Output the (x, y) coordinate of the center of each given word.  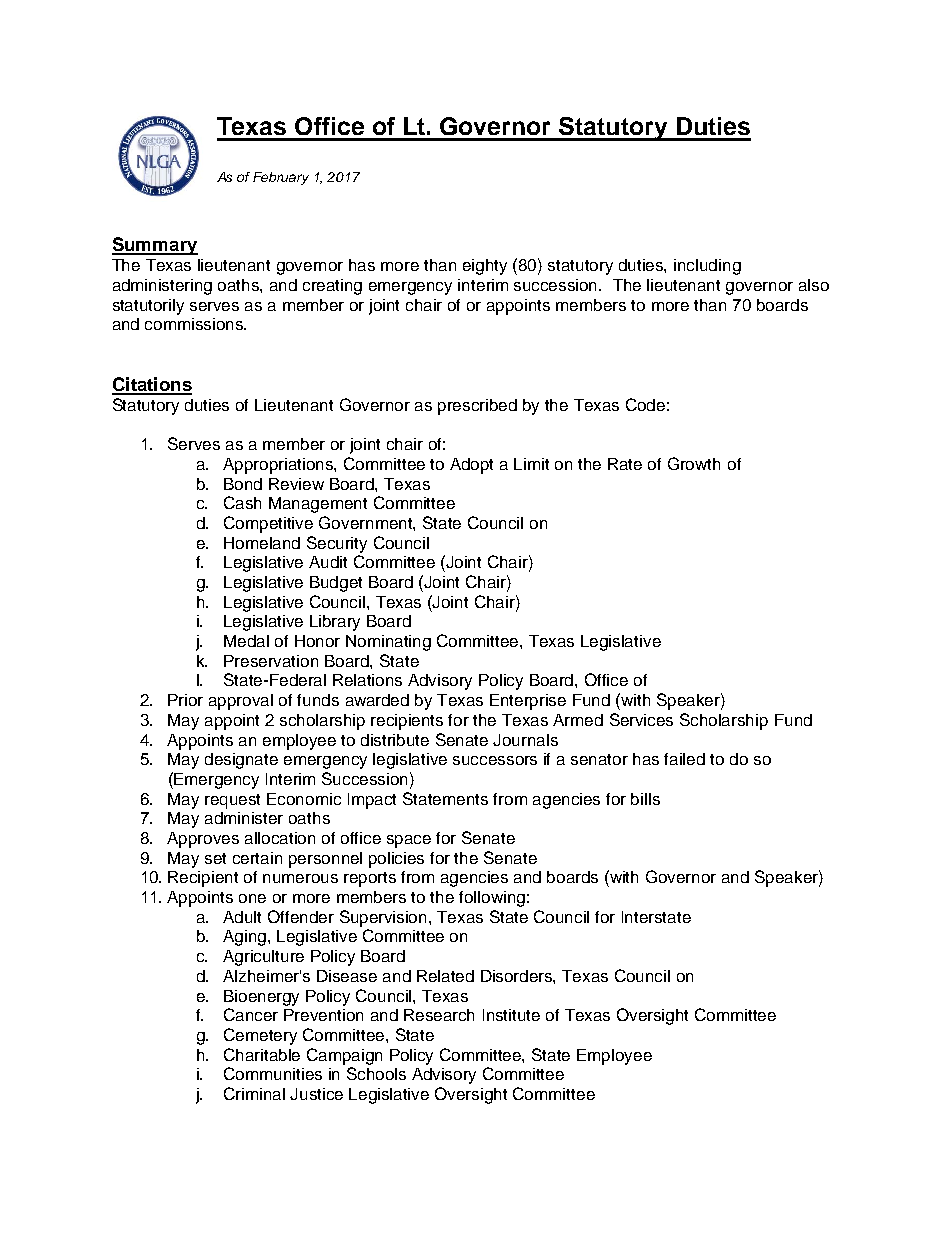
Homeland (262, 543)
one (252, 898)
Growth (694, 463)
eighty (485, 267)
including (707, 267)
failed (684, 759)
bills (645, 799)
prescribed (477, 407)
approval (241, 702)
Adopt (471, 466)
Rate (625, 464)
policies (396, 860)
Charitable (262, 1054)
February (281, 178)
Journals (525, 740)
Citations (152, 385)
